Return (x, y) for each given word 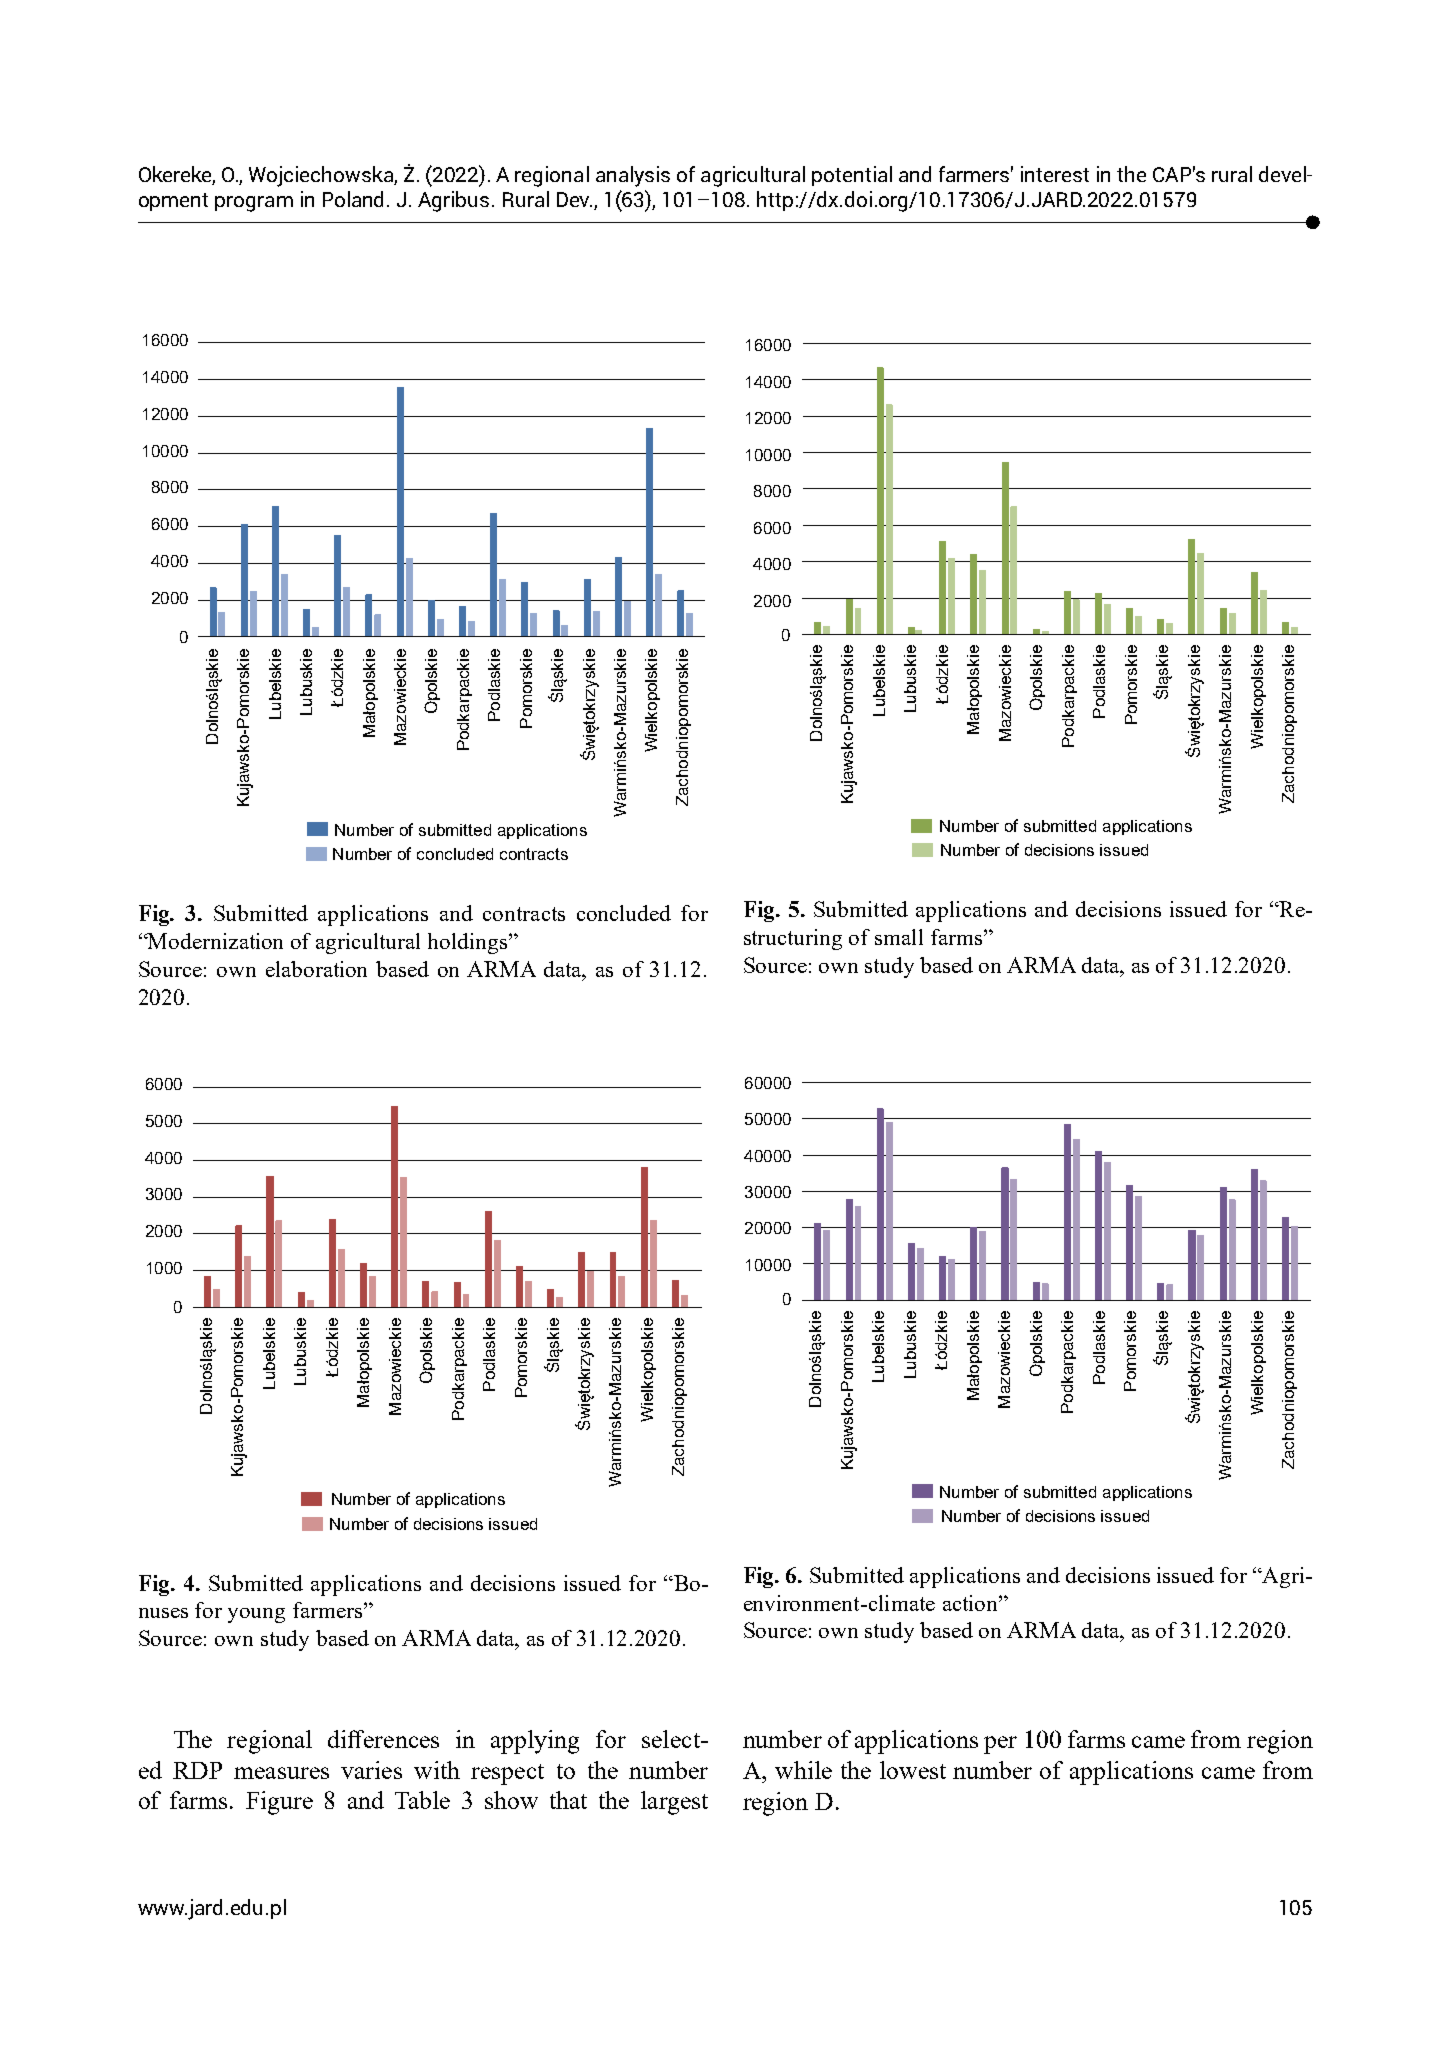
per (1000, 1745)
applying (535, 1742)
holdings (469, 943)
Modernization (214, 941)
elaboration (316, 969)
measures (281, 1773)
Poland (353, 199)
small (899, 937)
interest (1055, 174)
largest (674, 1803)
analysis (633, 176)
